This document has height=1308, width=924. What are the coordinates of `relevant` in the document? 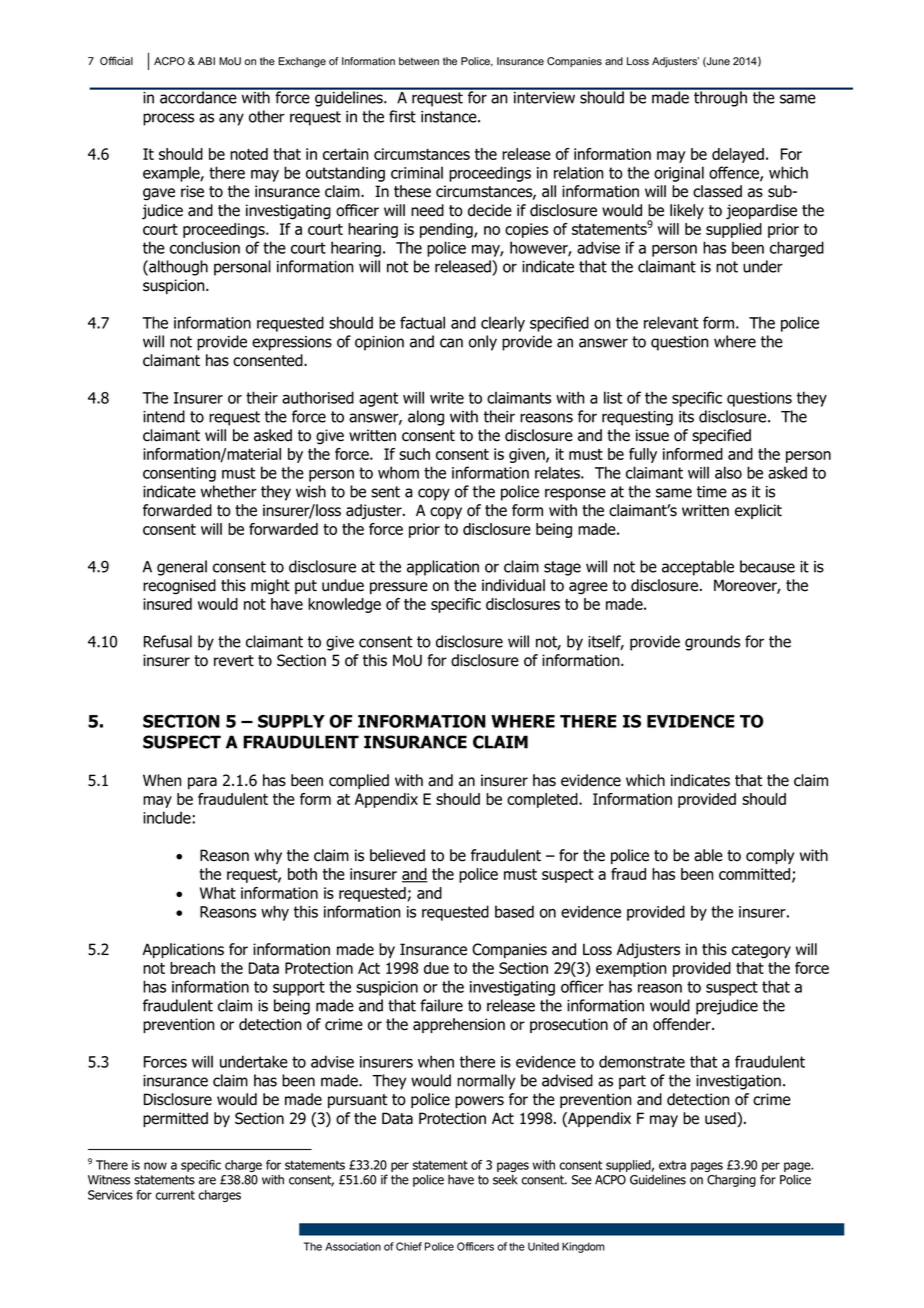 It's located at (671, 322).
